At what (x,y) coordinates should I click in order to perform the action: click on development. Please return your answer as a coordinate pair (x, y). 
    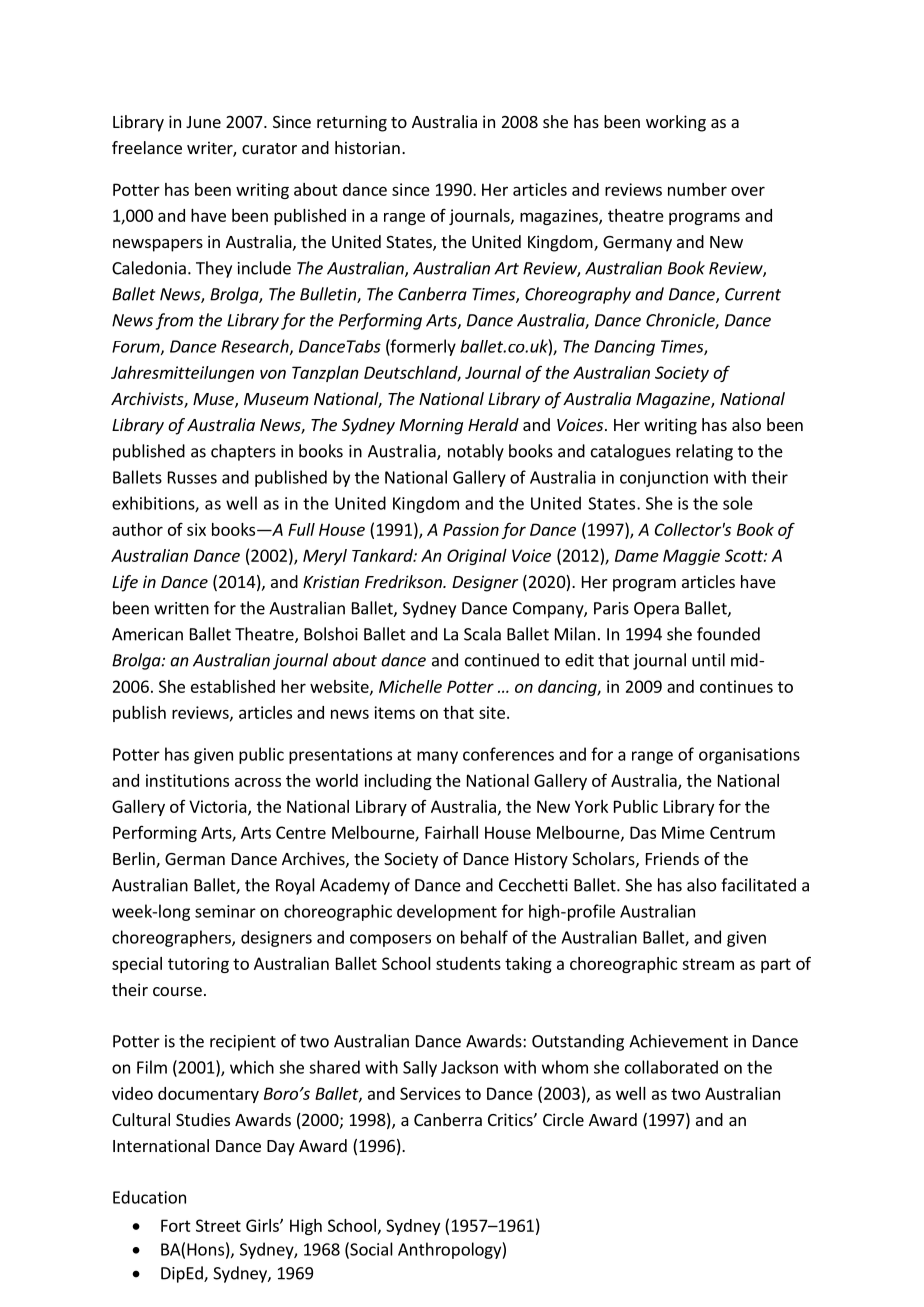
    Looking at the image, I should click on (447, 912).
